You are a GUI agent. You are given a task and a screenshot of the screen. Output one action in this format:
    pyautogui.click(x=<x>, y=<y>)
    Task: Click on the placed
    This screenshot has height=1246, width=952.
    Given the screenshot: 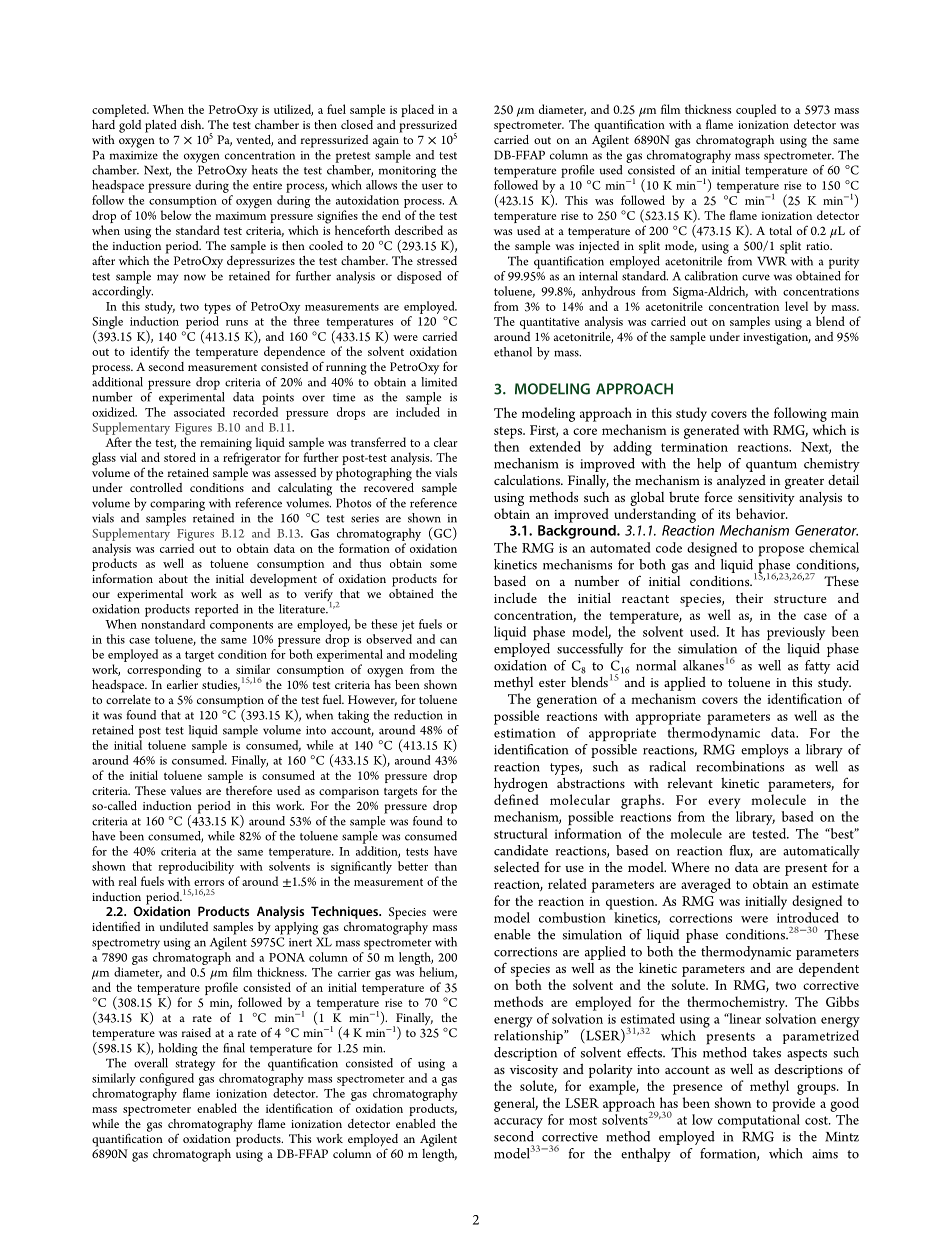 What is the action you would take?
    pyautogui.click(x=417, y=110)
